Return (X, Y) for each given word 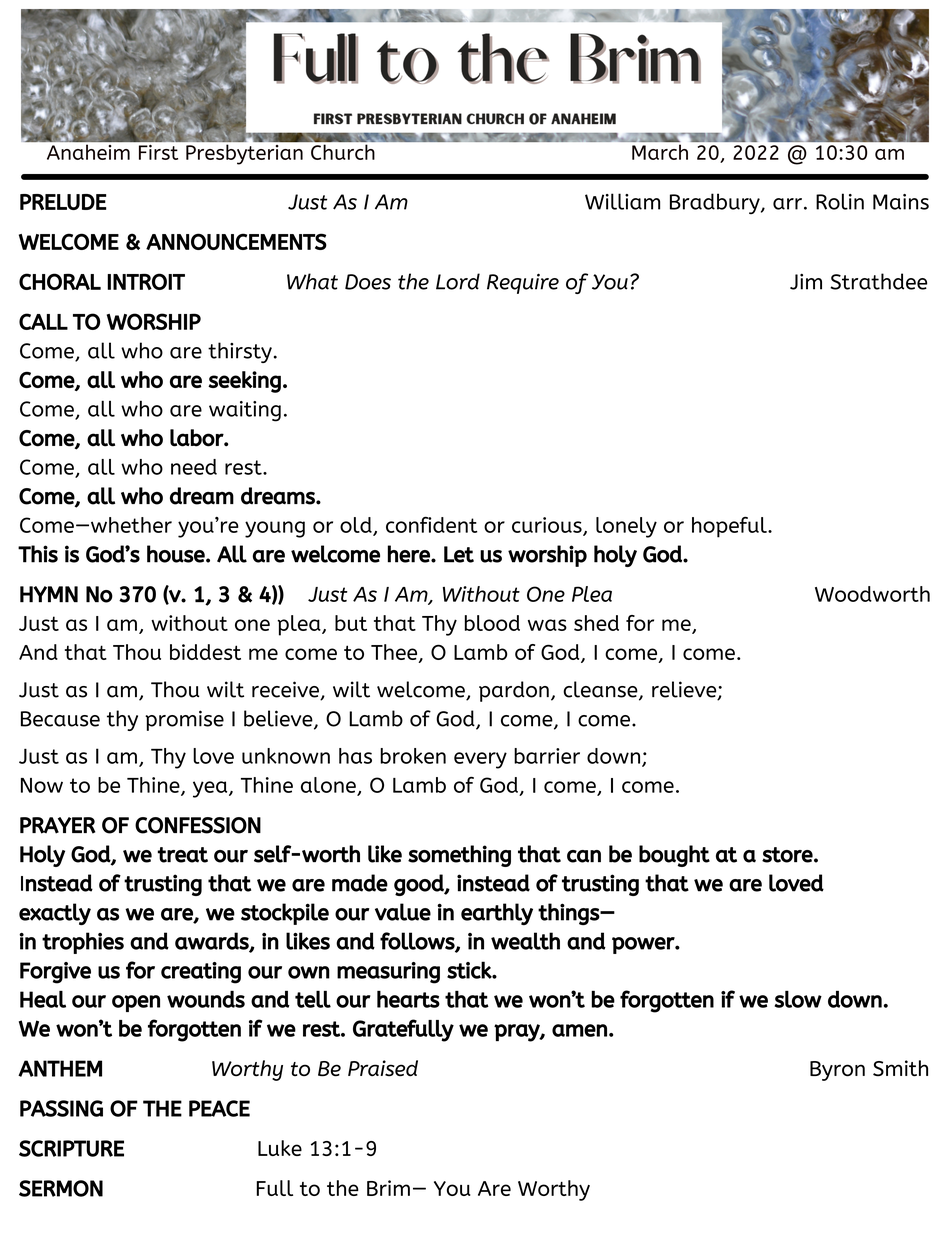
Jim (806, 282)
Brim (388, 1188)
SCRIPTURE (71, 1148)
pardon (514, 691)
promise (184, 720)
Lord (458, 281)
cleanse (601, 690)
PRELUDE (63, 202)
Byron (837, 1071)
